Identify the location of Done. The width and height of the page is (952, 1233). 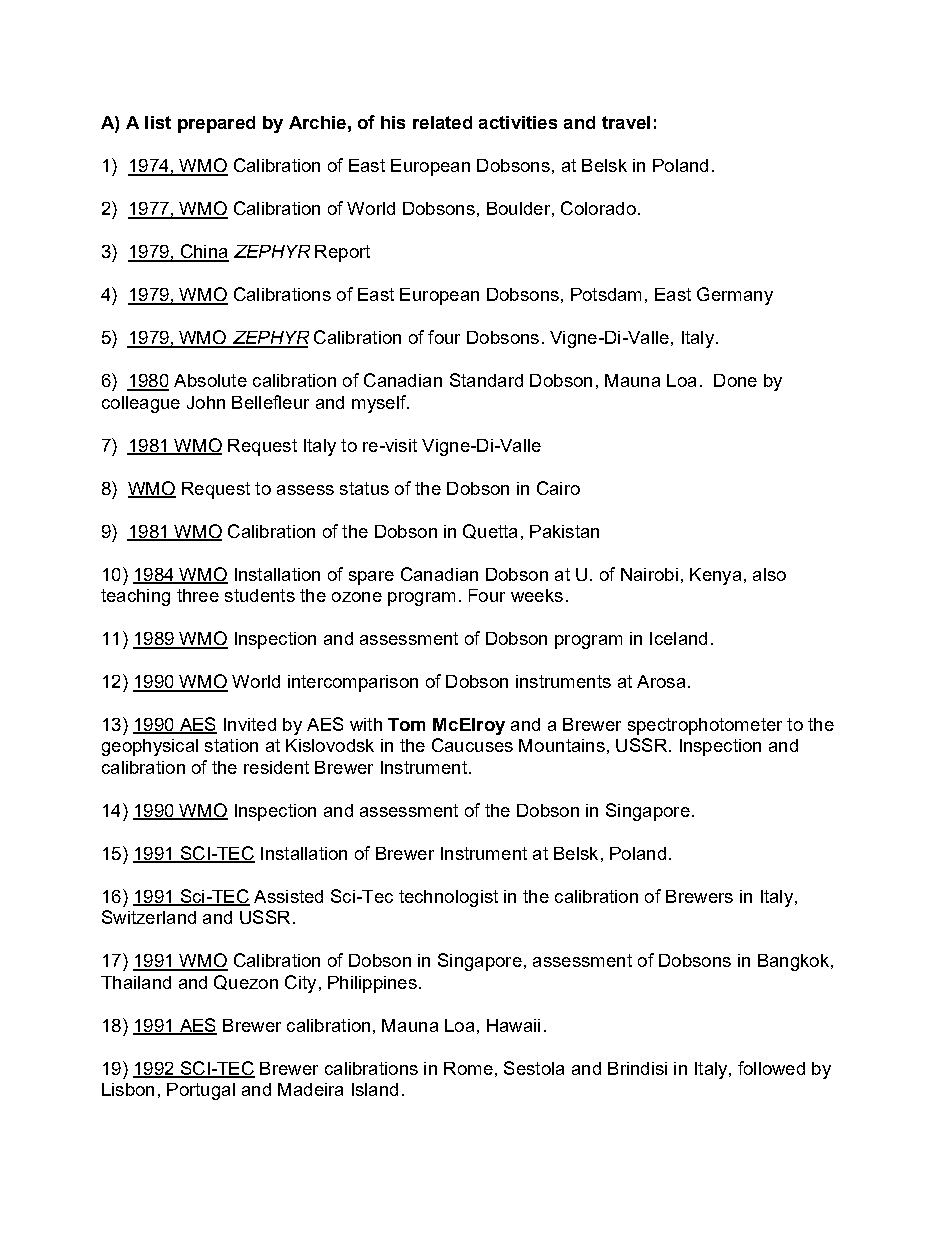
(735, 380).
